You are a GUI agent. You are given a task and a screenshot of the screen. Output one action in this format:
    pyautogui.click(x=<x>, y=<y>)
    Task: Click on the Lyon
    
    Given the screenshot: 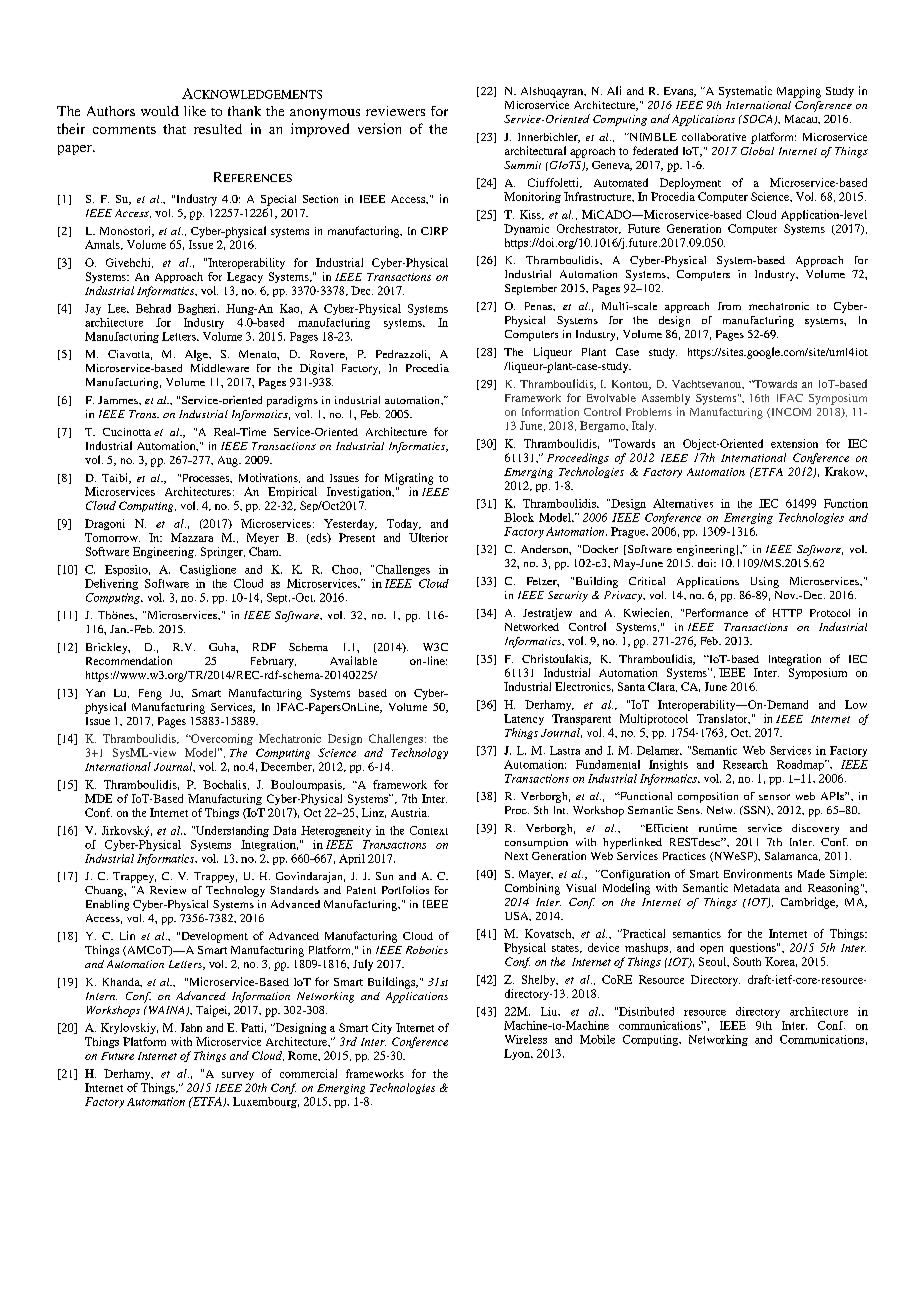 What is the action you would take?
    pyautogui.click(x=518, y=1054)
